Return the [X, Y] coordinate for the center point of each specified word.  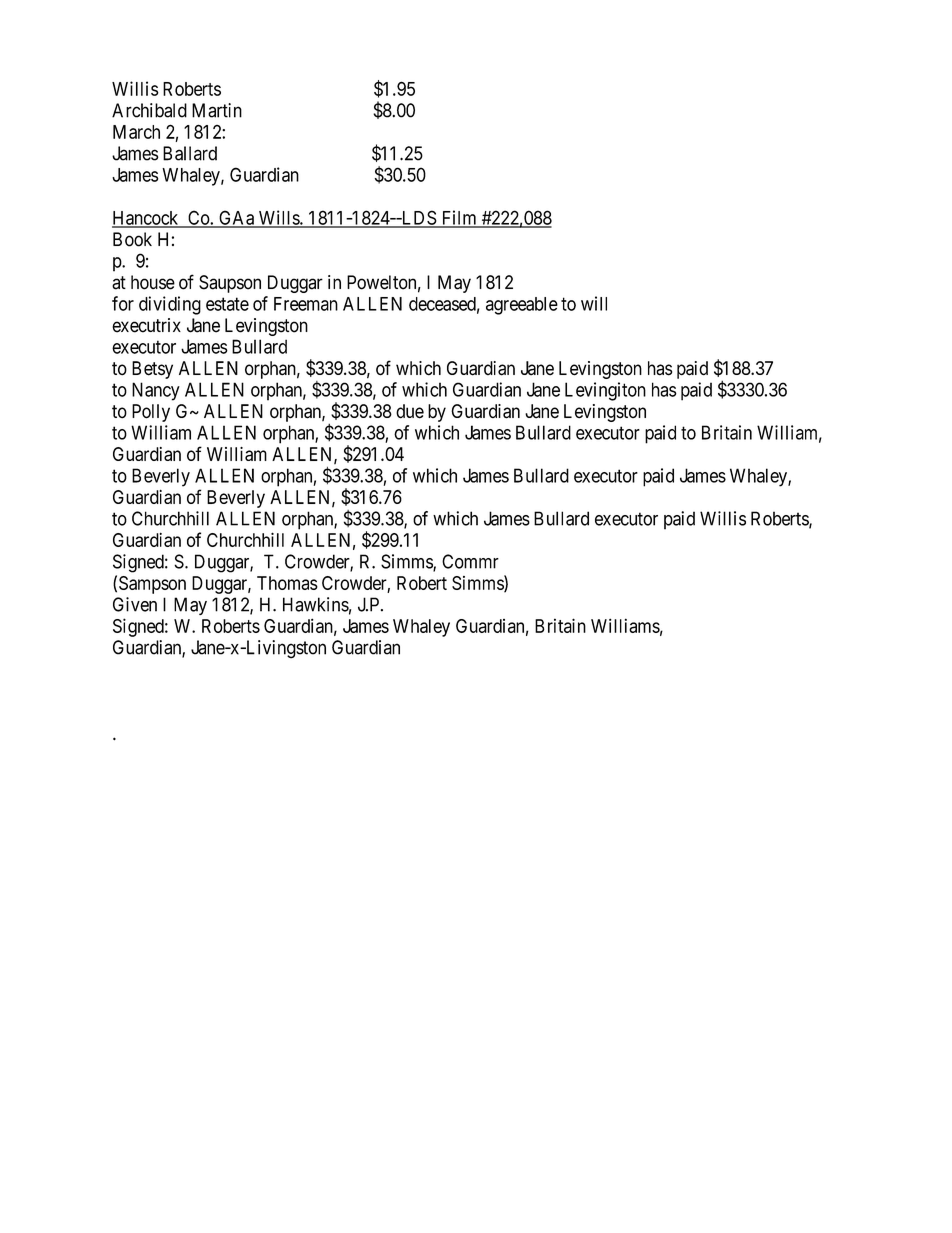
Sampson [152, 585]
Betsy [152, 370]
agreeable [522, 306]
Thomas [287, 583]
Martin [217, 110]
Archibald [149, 110]
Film [459, 218]
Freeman [306, 304]
